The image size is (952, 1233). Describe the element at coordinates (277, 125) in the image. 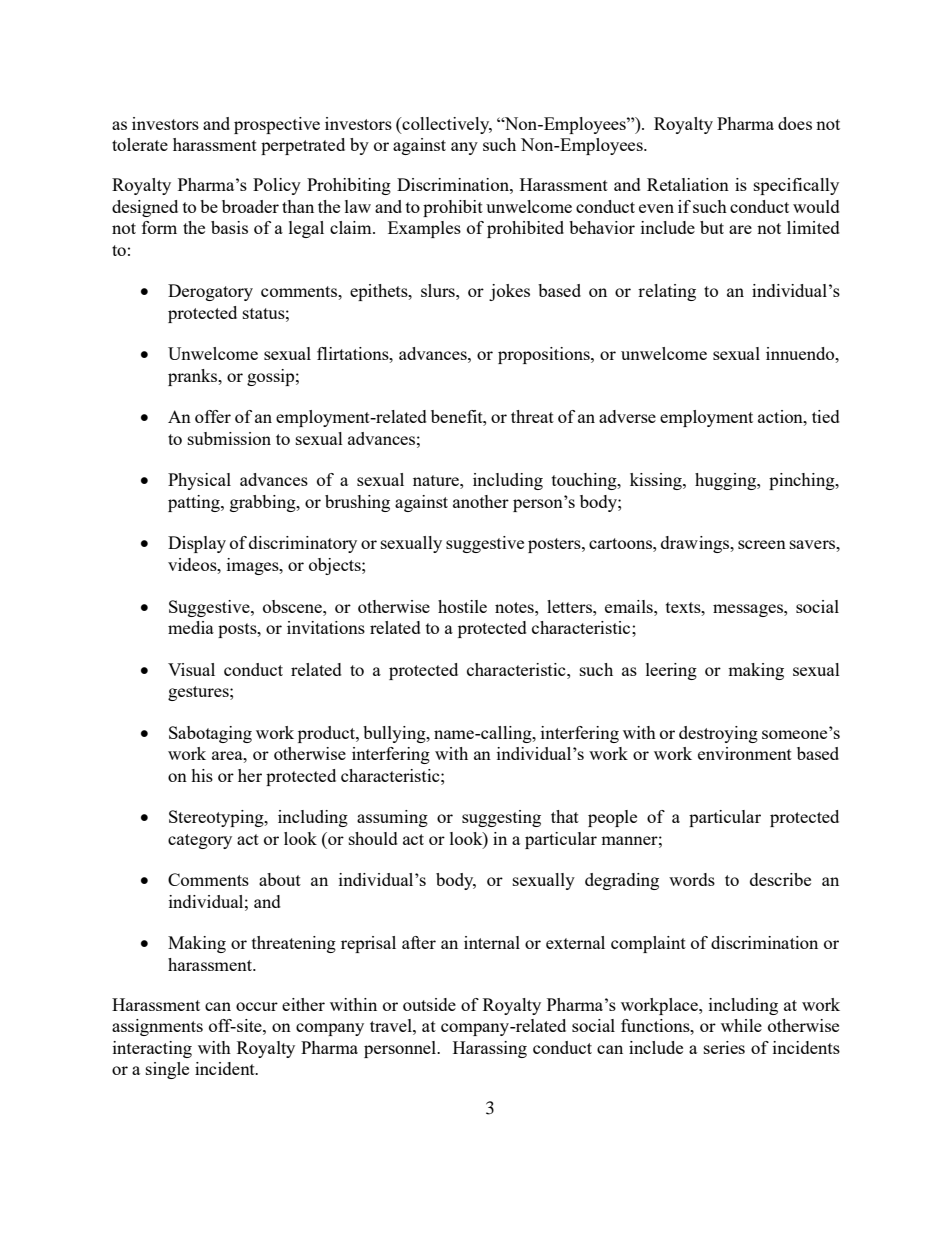

I see `prospective` at that location.
